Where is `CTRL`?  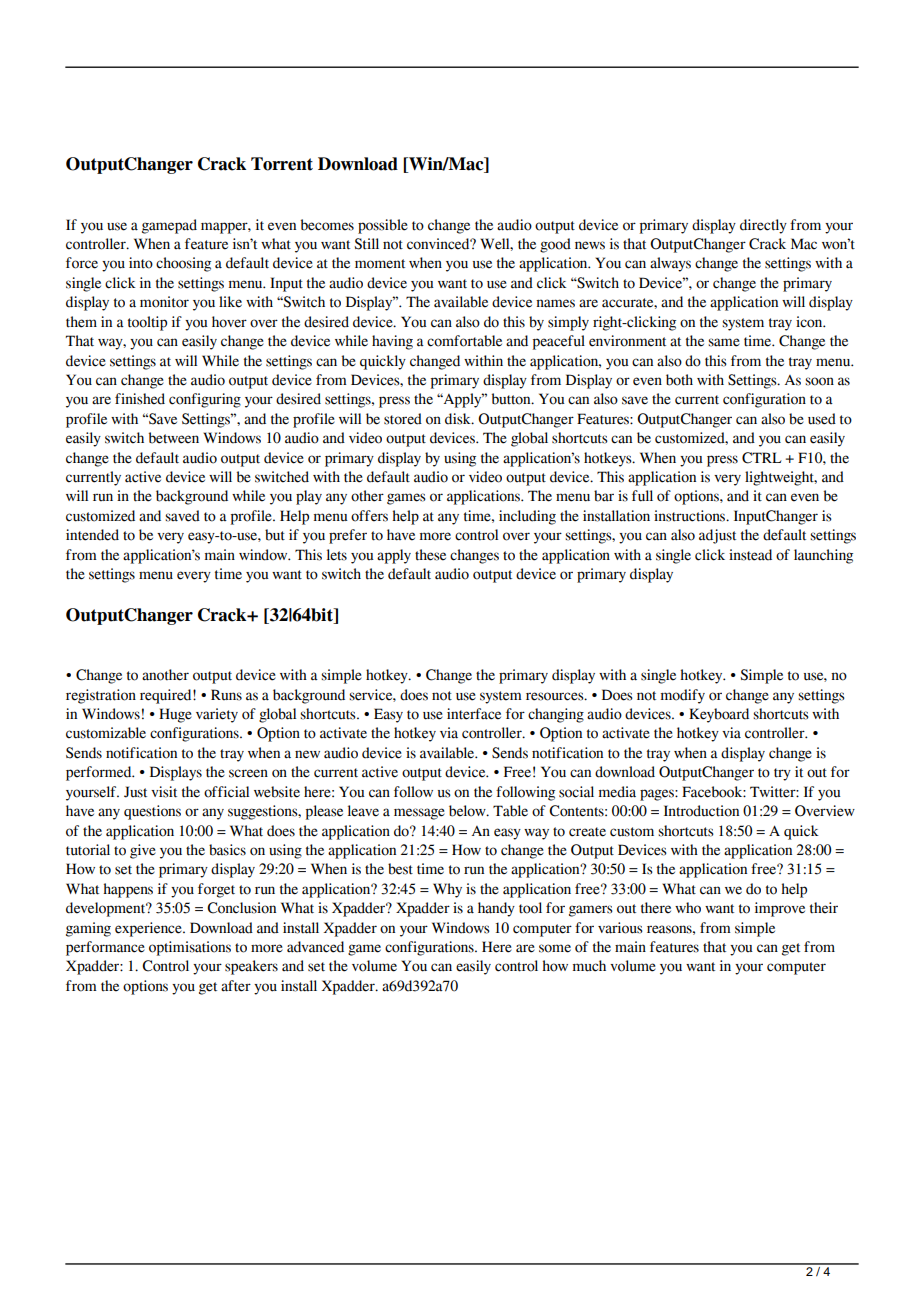
CTRL is located at coordinates (762, 458).
